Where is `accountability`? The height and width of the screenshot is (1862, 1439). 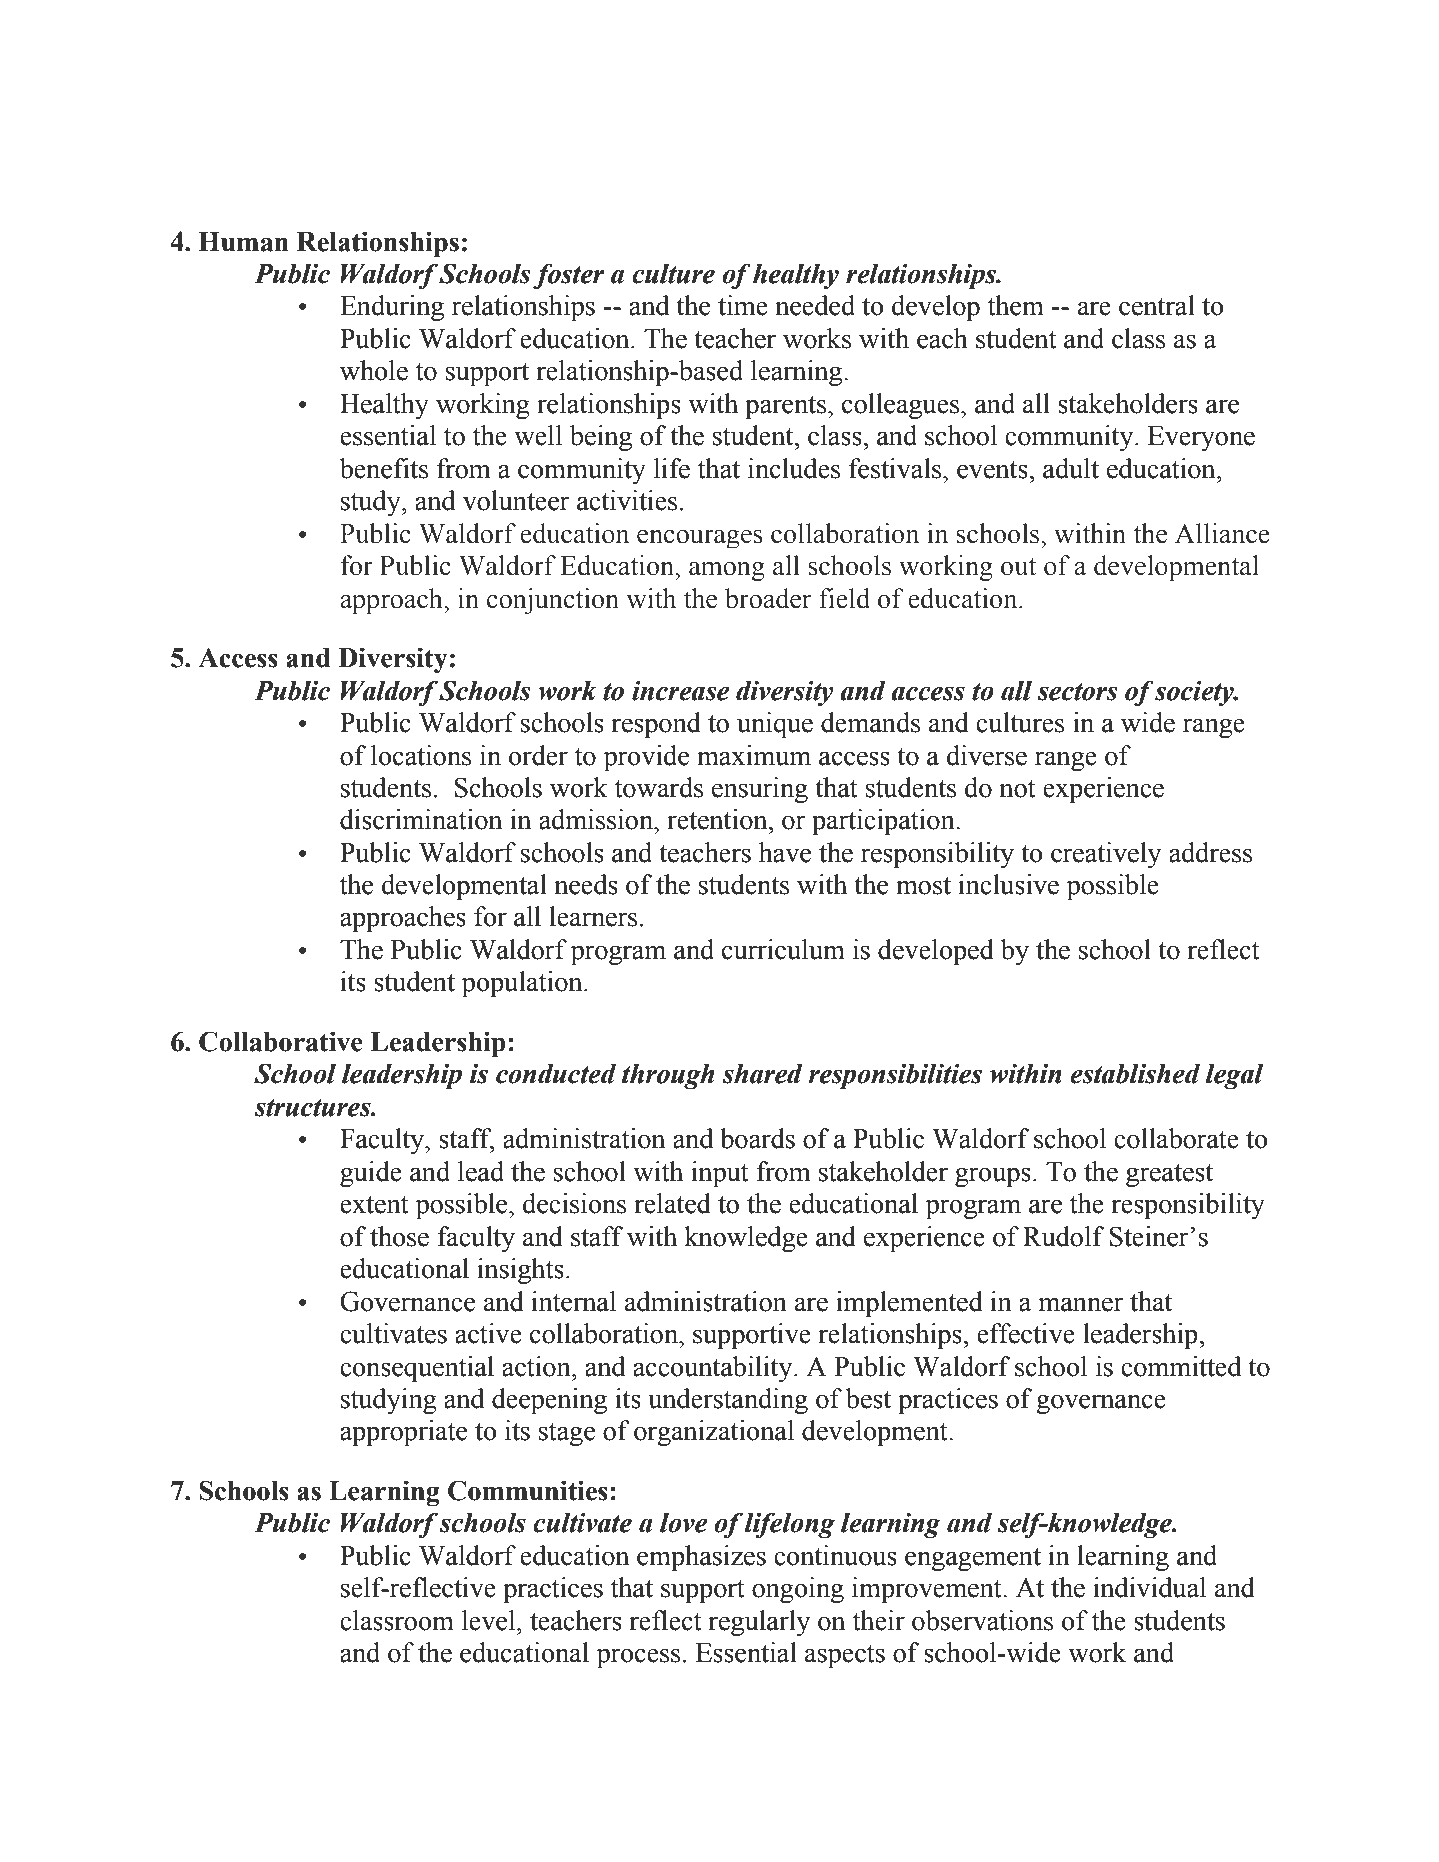 accountability is located at coordinates (714, 1369).
